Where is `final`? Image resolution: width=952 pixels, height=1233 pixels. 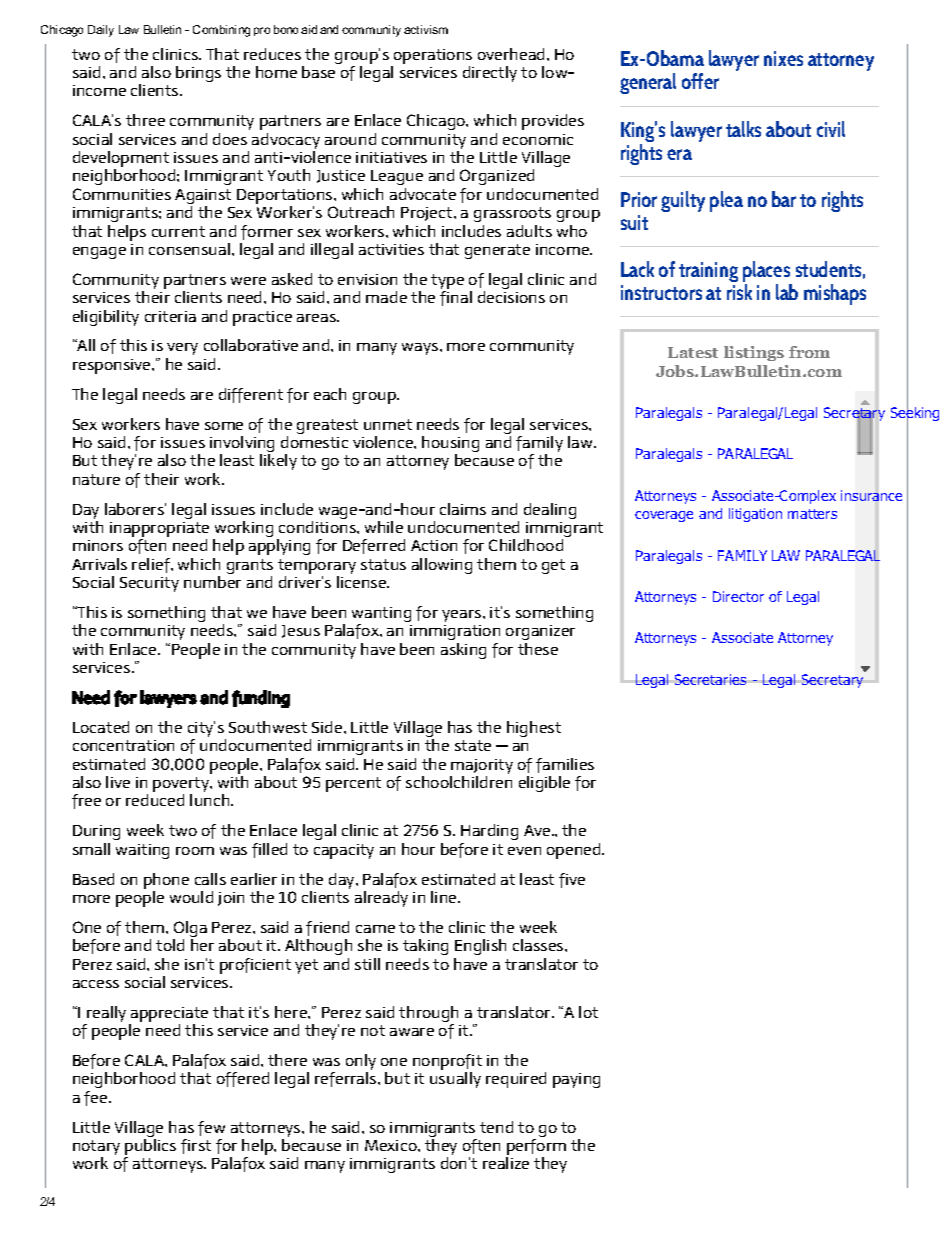
final is located at coordinates (456, 298).
